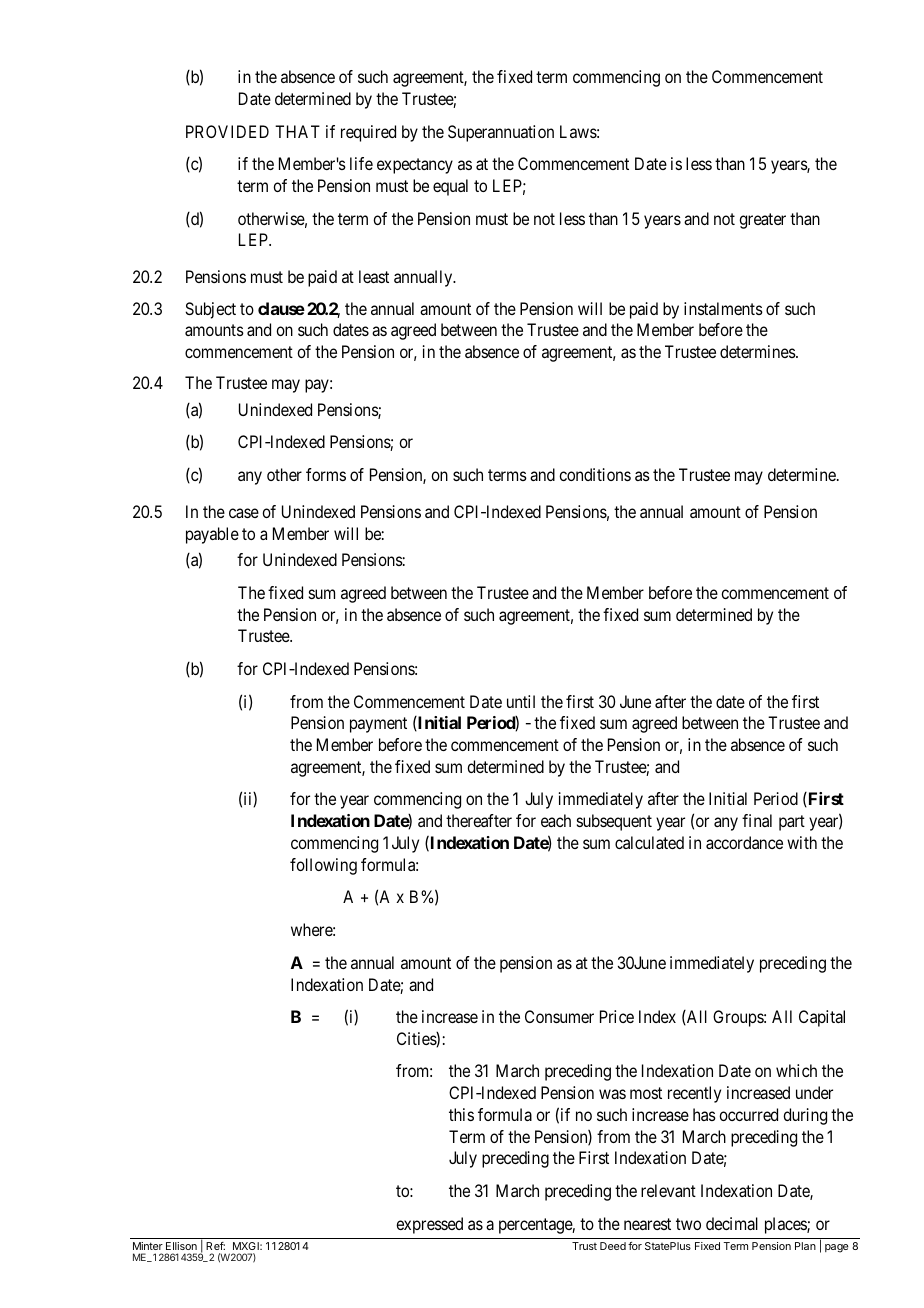 The height and width of the image is (1308, 924). I want to click on Superannuation, so click(501, 133).
